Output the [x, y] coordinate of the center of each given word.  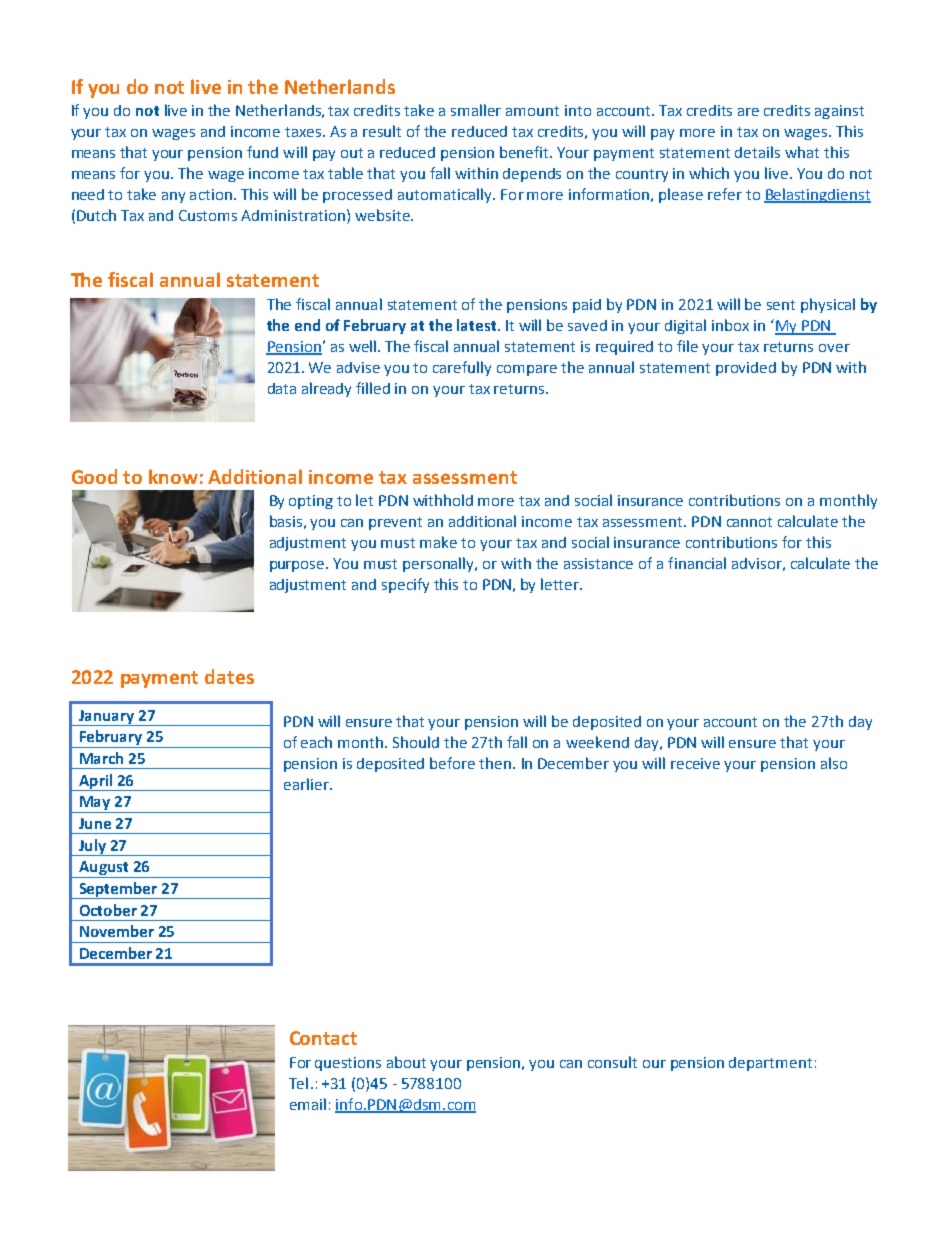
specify [405, 585]
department [770, 1064]
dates [229, 676]
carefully [462, 368]
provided [746, 369]
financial [697, 563]
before [452, 763]
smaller [476, 110]
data [282, 388]
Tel [298, 1083]
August [104, 869]
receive [695, 763]
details [757, 152]
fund [262, 152]
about [406, 1062]
